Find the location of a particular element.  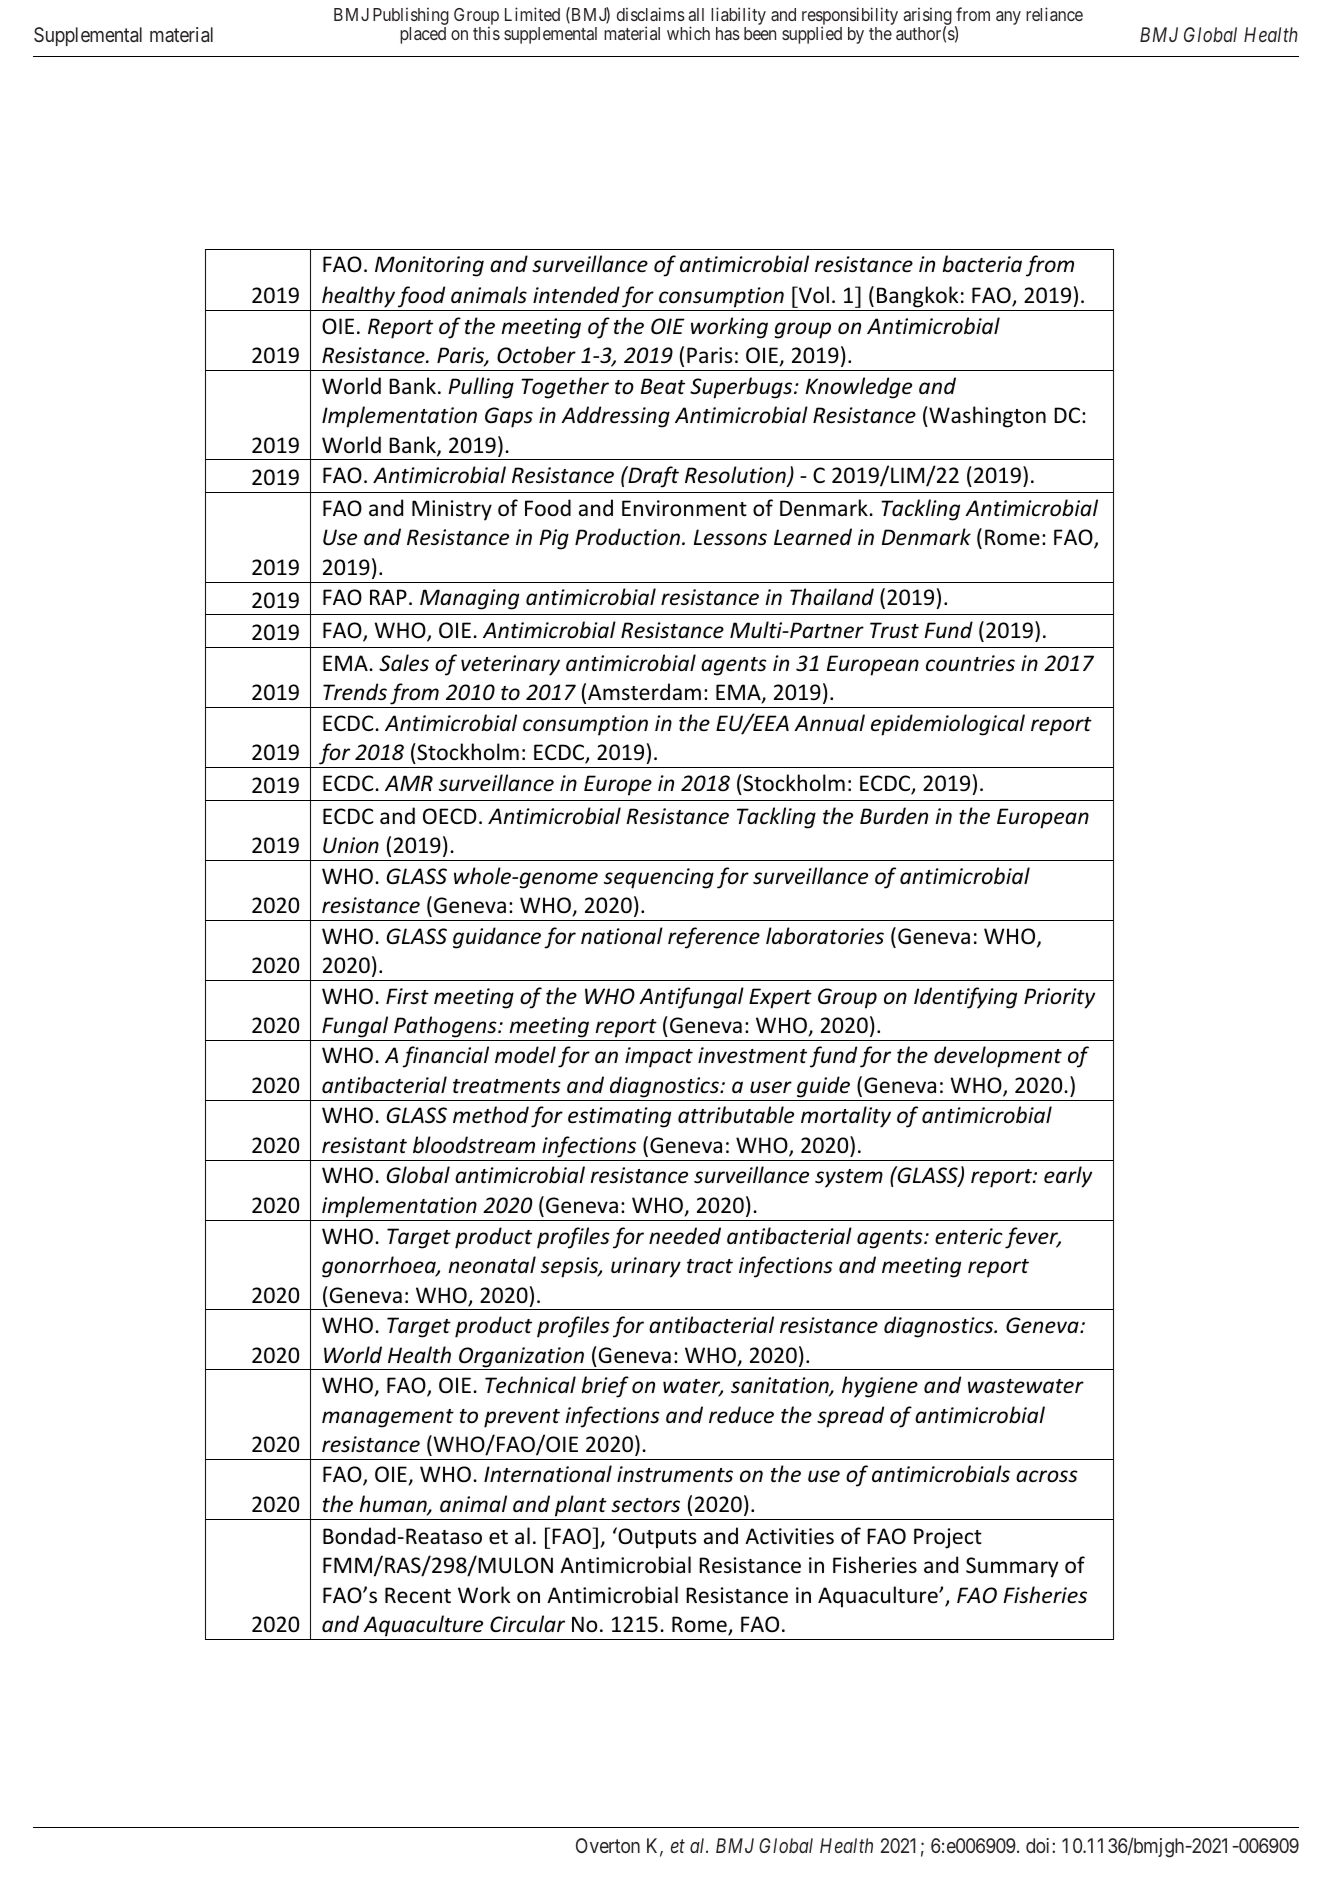

doi is located at coordinates (1039, 1845).
